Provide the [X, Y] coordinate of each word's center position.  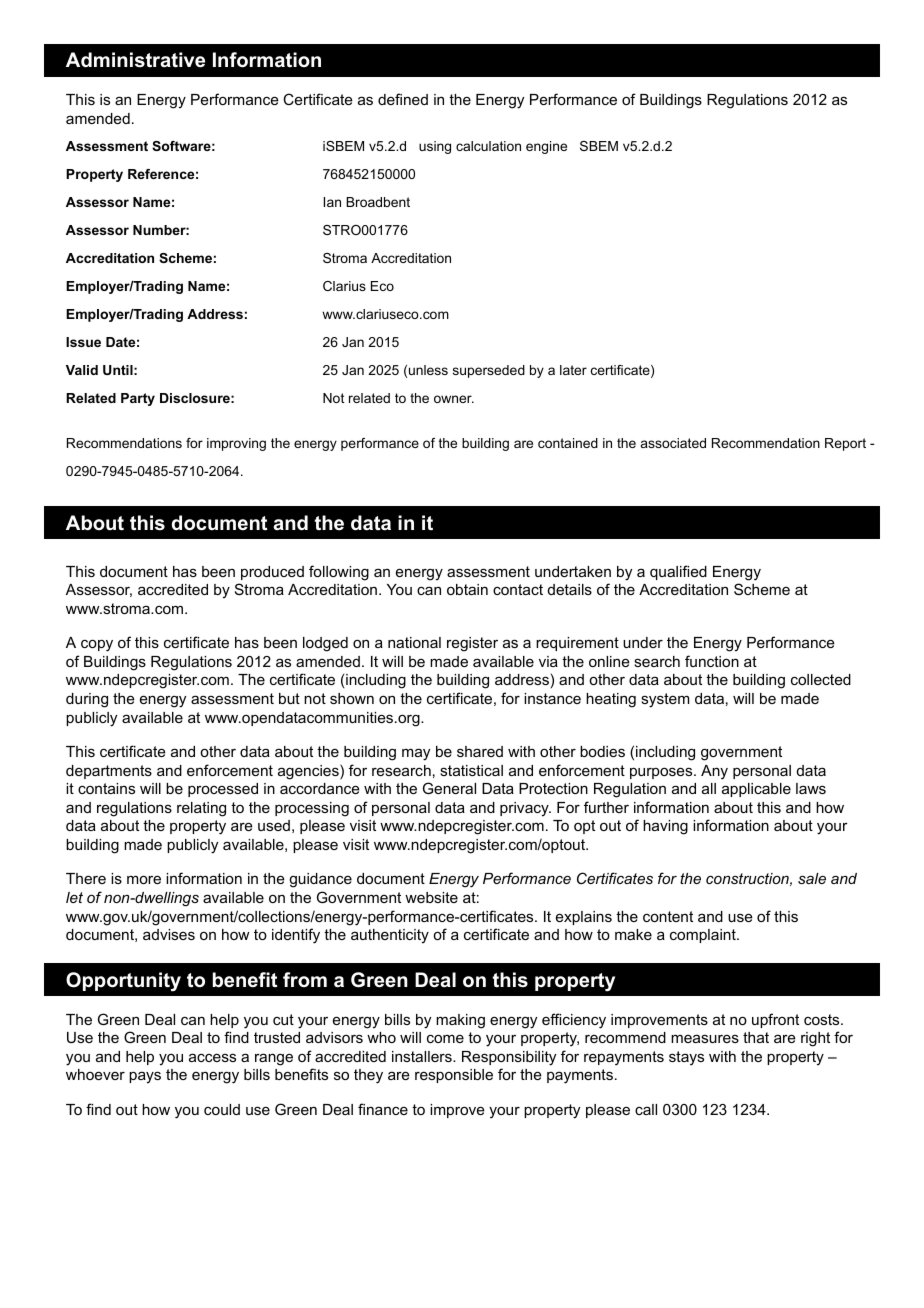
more [144, 879]
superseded [489, 371]
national [414, 642]
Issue [83, 342]
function [712, 661]
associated [673, 443]
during [87, 700]
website [431, 897]
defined [403, 99]
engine [546, 147]
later [573, 370]
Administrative [135, 60]
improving [236, 444]
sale [812, 878]
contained [568, 443]
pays [145, 1077]
